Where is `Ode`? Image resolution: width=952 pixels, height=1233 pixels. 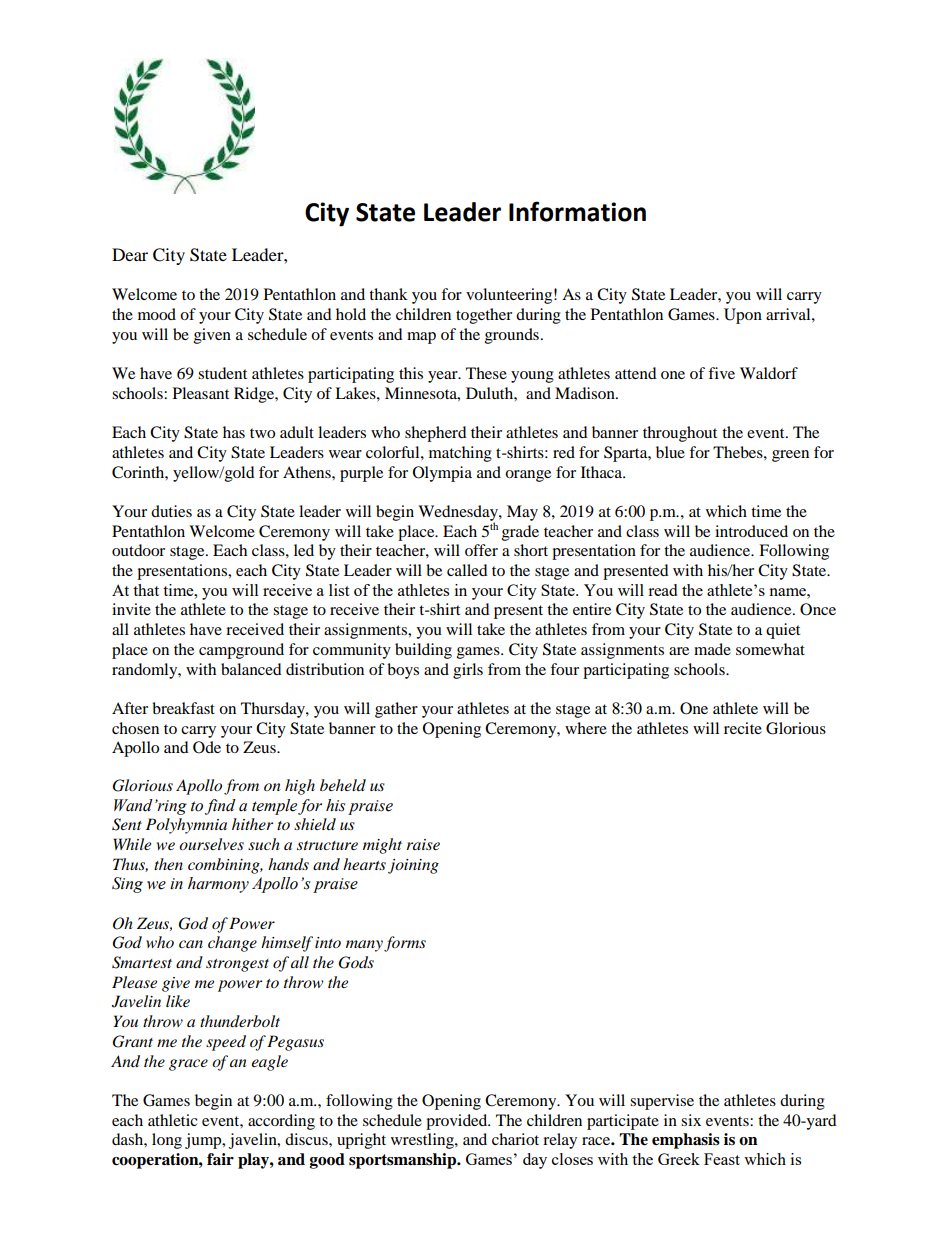
Ode is located at coordinates (207, 747).
